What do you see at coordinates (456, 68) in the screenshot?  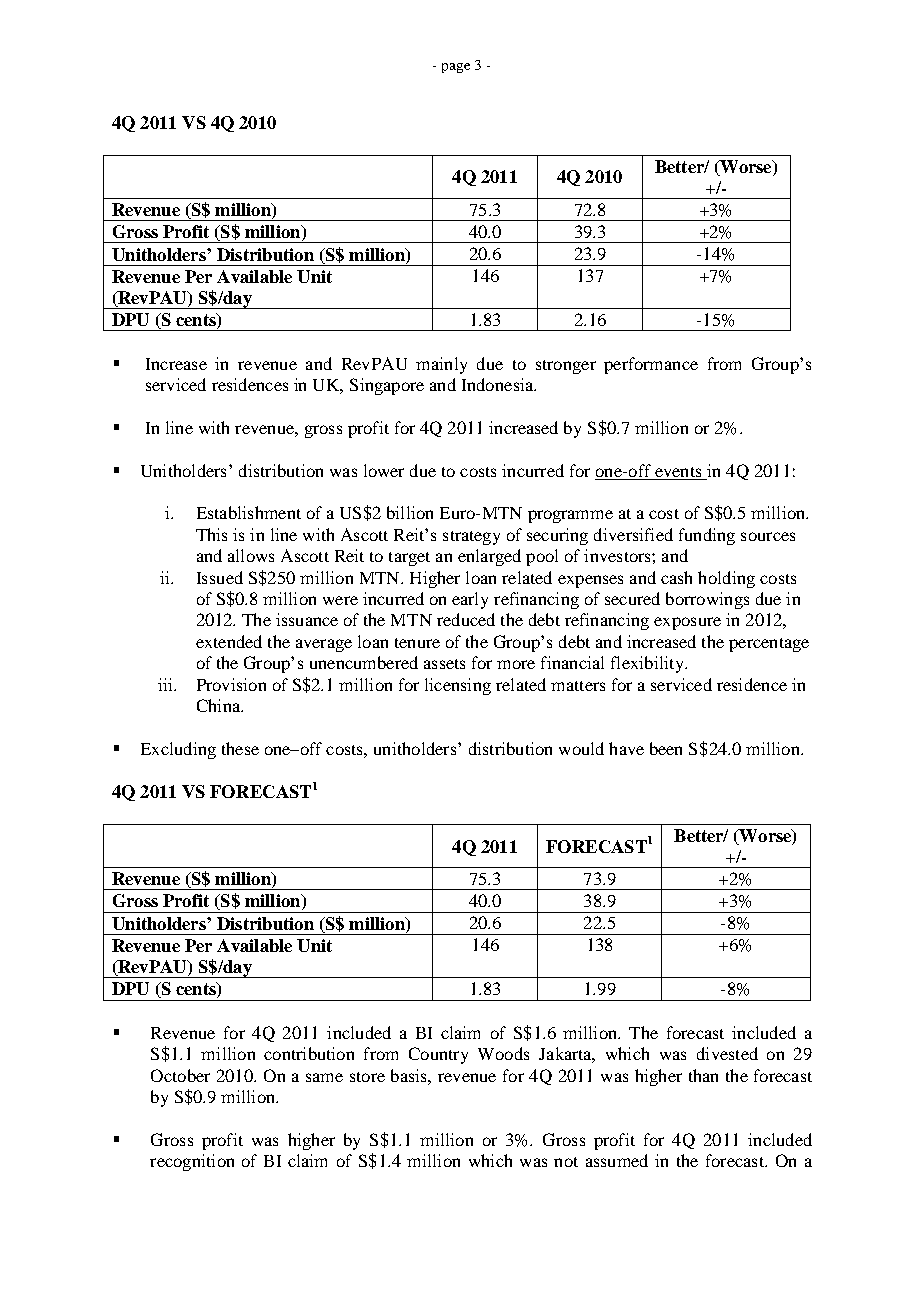 I see `page` at bounding box center [456, 68].
